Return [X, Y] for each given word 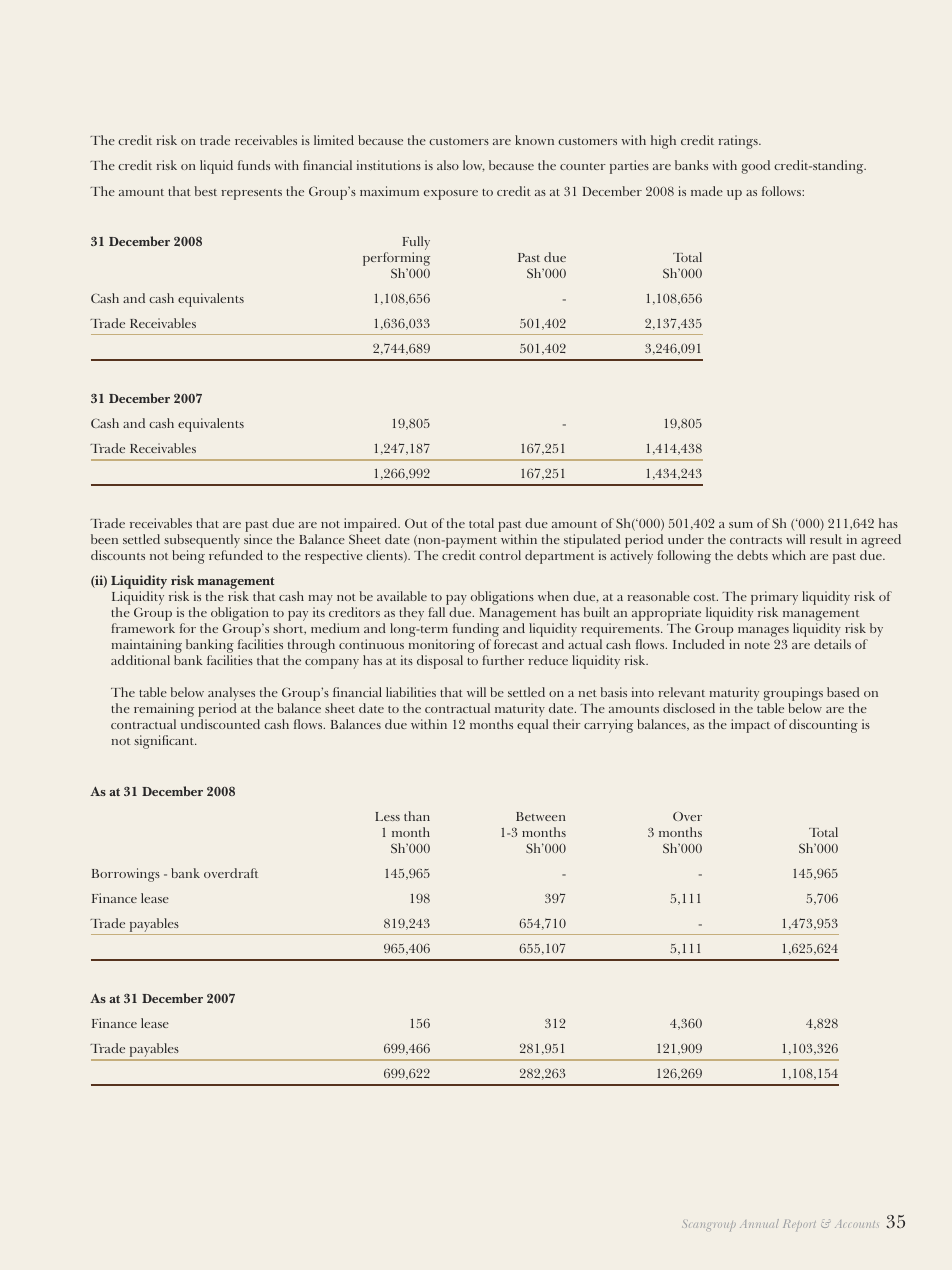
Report [799, 1225]
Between [541, 816]
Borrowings [126, 875]
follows [782, 191]
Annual [759, 1223]
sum [741, 525]
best [206, 191]
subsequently [202, 542]
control [500, 555]
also [448, 165]
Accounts [857, 1224]
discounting [823, 726]
